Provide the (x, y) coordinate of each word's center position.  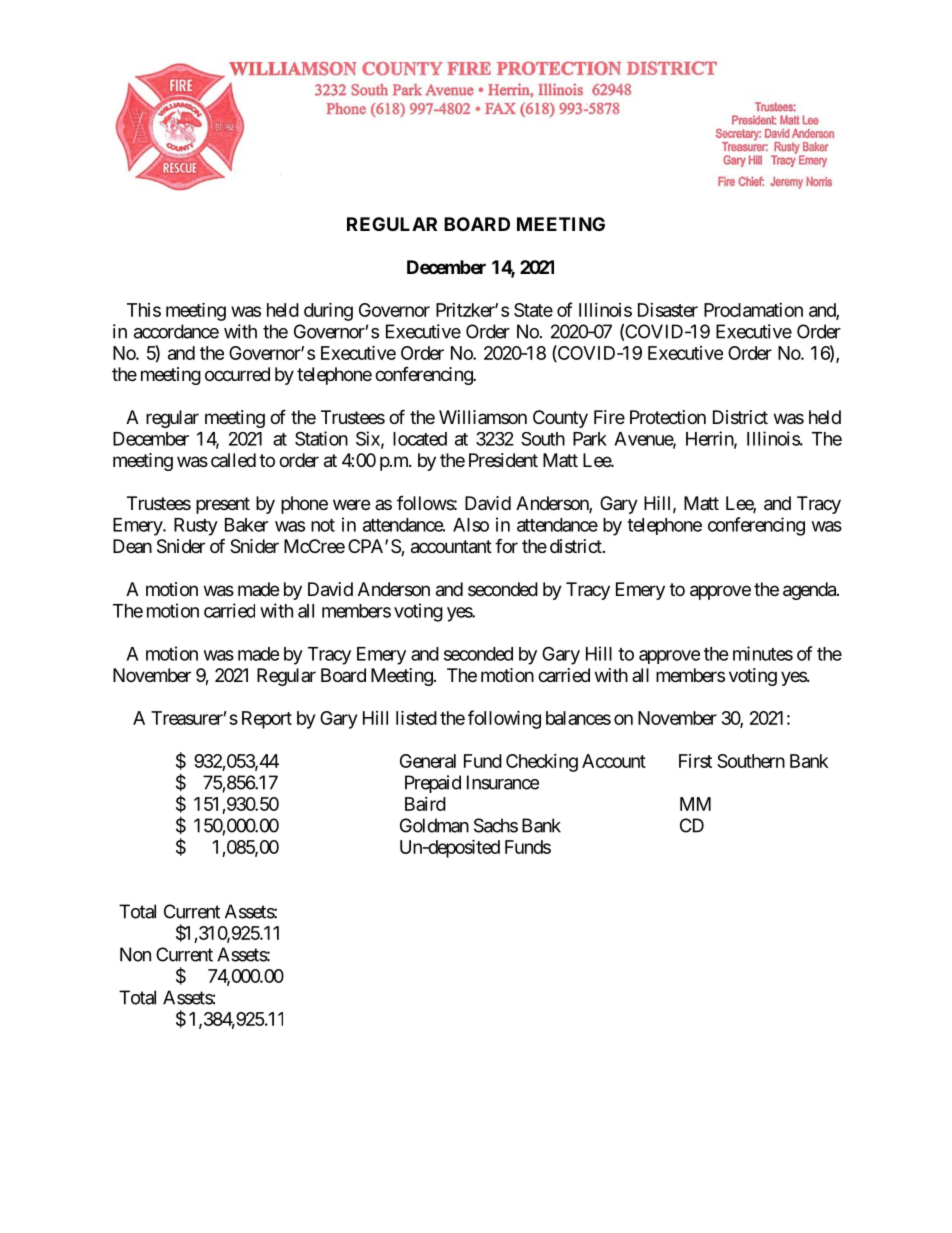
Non (135, 954)
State (533, 310)
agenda (810, 591)
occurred (237, 374)
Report (267, 720)
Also (471, 525)
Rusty (196, 527)
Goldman (434, 825)
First (695, 761)
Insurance (503, 782)
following (504, 719)
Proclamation (753, 310)
